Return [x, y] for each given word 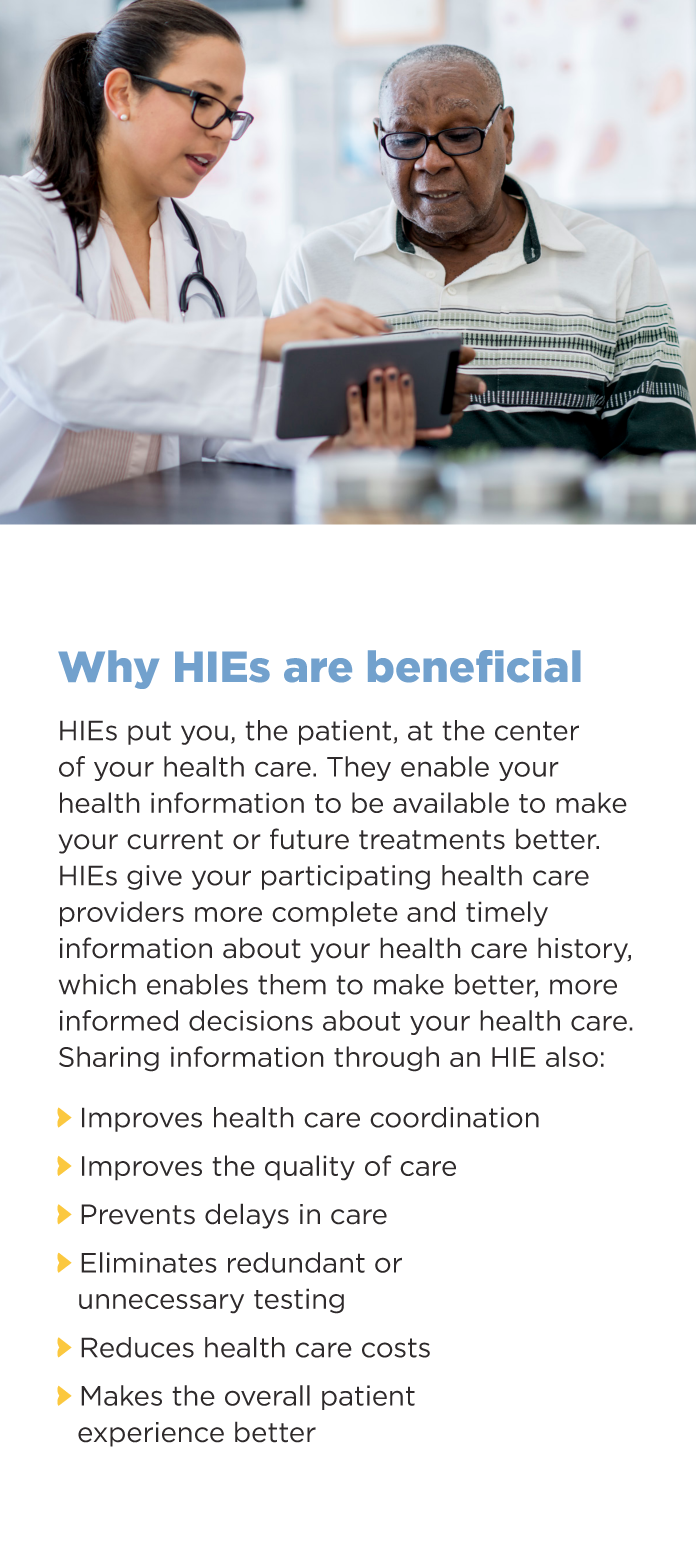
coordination [454, 1117]
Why [108, 669]
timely [507, 914]
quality [310, 1168]
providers [122, 914]
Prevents [138, 1214]
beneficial [474, 666]
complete [335, 914]
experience [151, 1434]
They [359, 768]
